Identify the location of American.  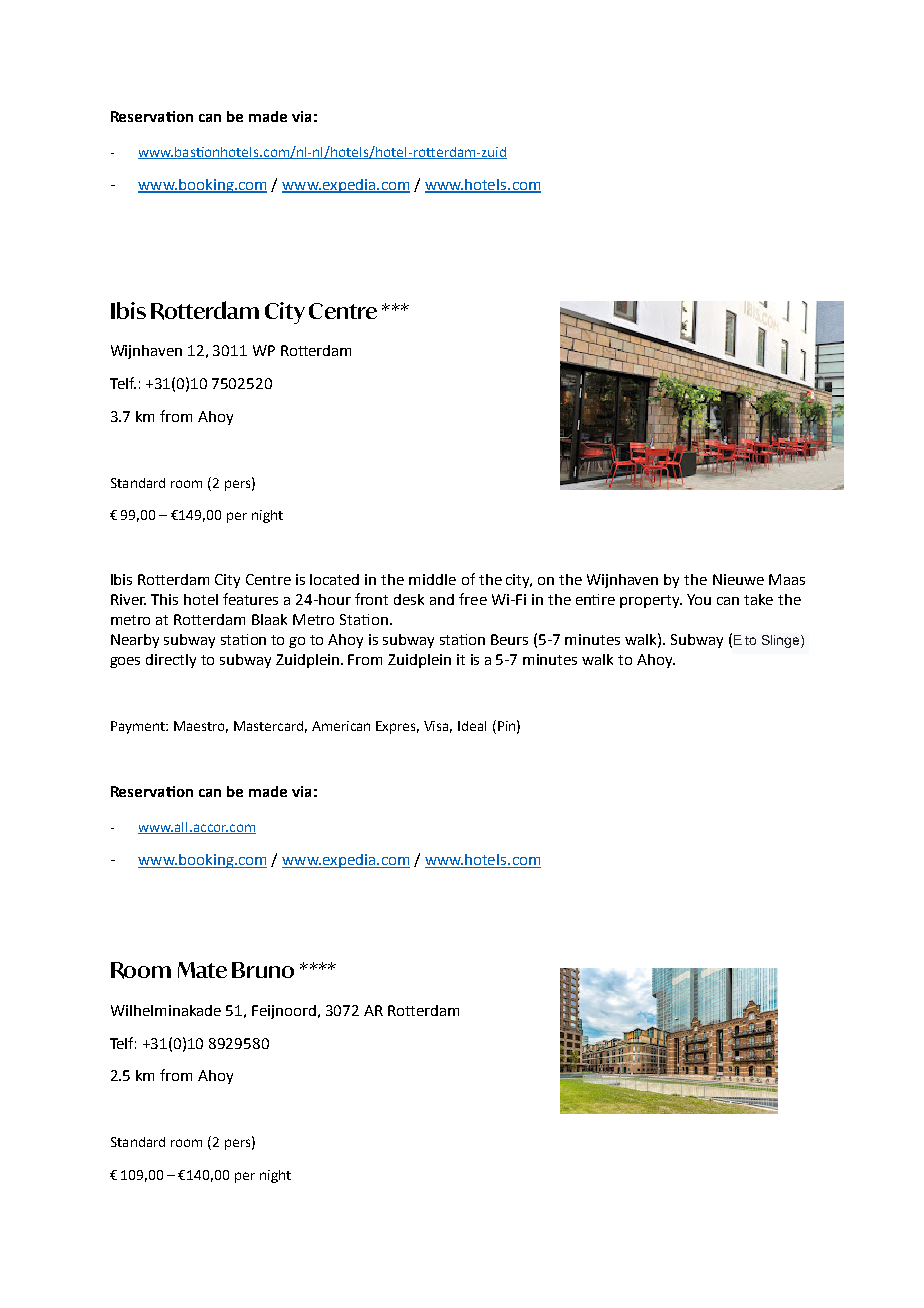
(341, 726).
